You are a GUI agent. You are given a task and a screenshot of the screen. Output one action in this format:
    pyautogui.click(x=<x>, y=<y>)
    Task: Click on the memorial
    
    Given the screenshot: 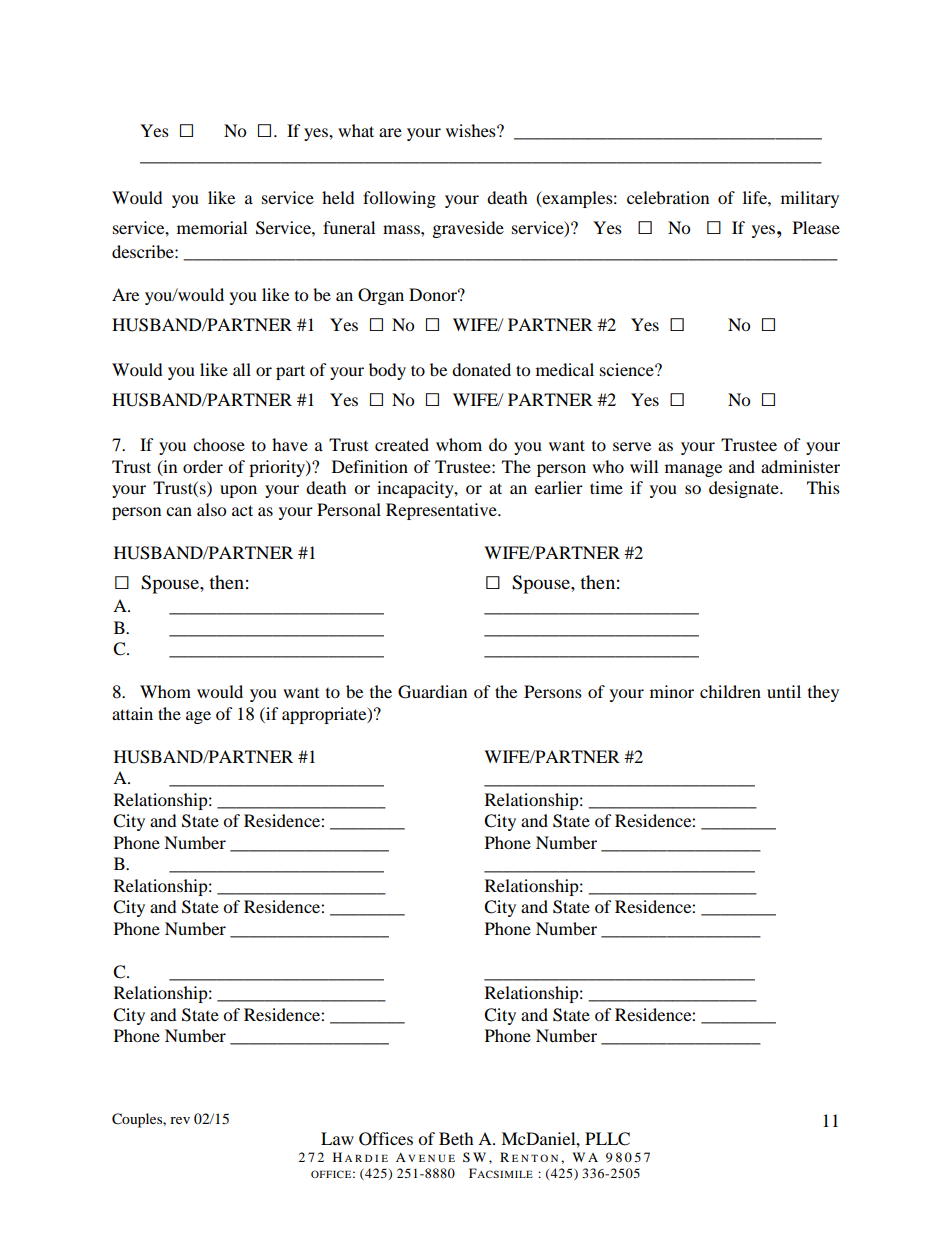 What is the action you would take?
    pyautogui.click(x=212, y=227)
